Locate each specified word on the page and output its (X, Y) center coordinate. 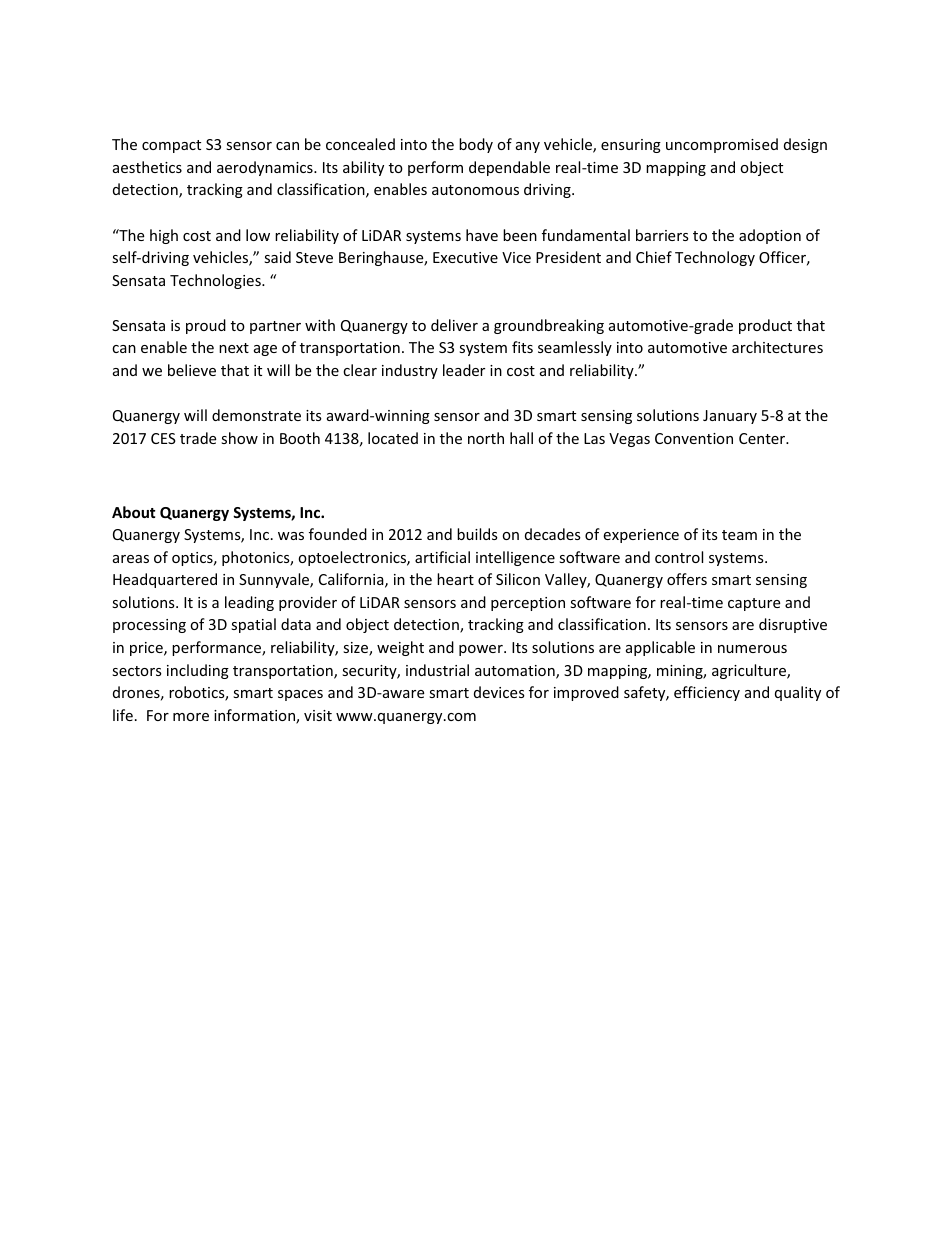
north (486, 438)
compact (171, 146)
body (476, 145)
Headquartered (165, 580)
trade (198, 438)
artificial (442, 557)
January (730, 417)
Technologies (216, 281)
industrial (437, 670)
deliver (454, 325)
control (679, 557)
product (765, 326)
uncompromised (722, 145)
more (191, 717)
